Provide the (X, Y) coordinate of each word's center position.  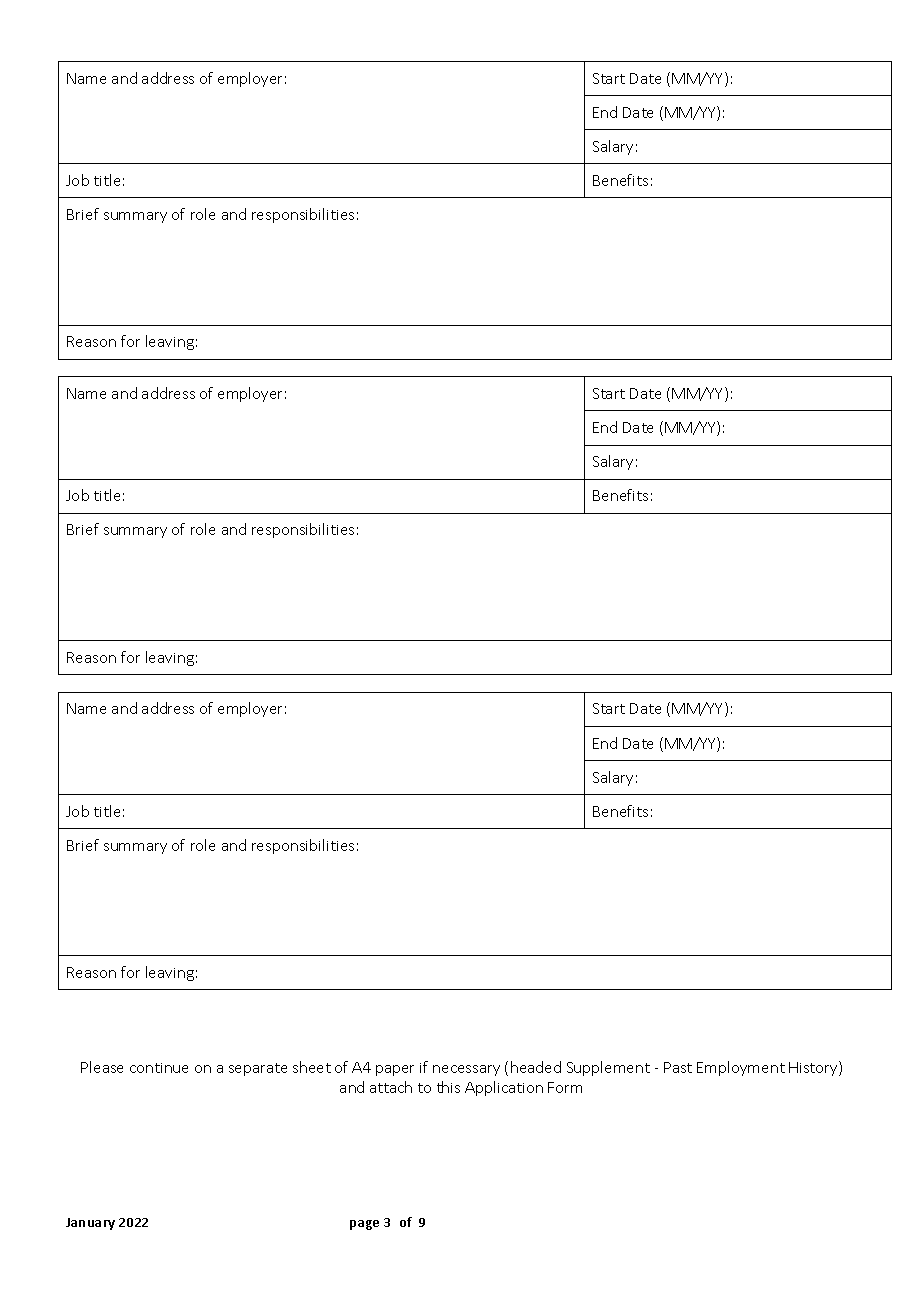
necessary (466, 1070)
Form (565, 1087)
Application (504, 1088)
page (364, 1225)
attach (391, 1087)
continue (159, 1068)
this (448, 1087)
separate (258, 1069)
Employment (741, 1068)
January (90, 1224)
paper (395, 1070)
